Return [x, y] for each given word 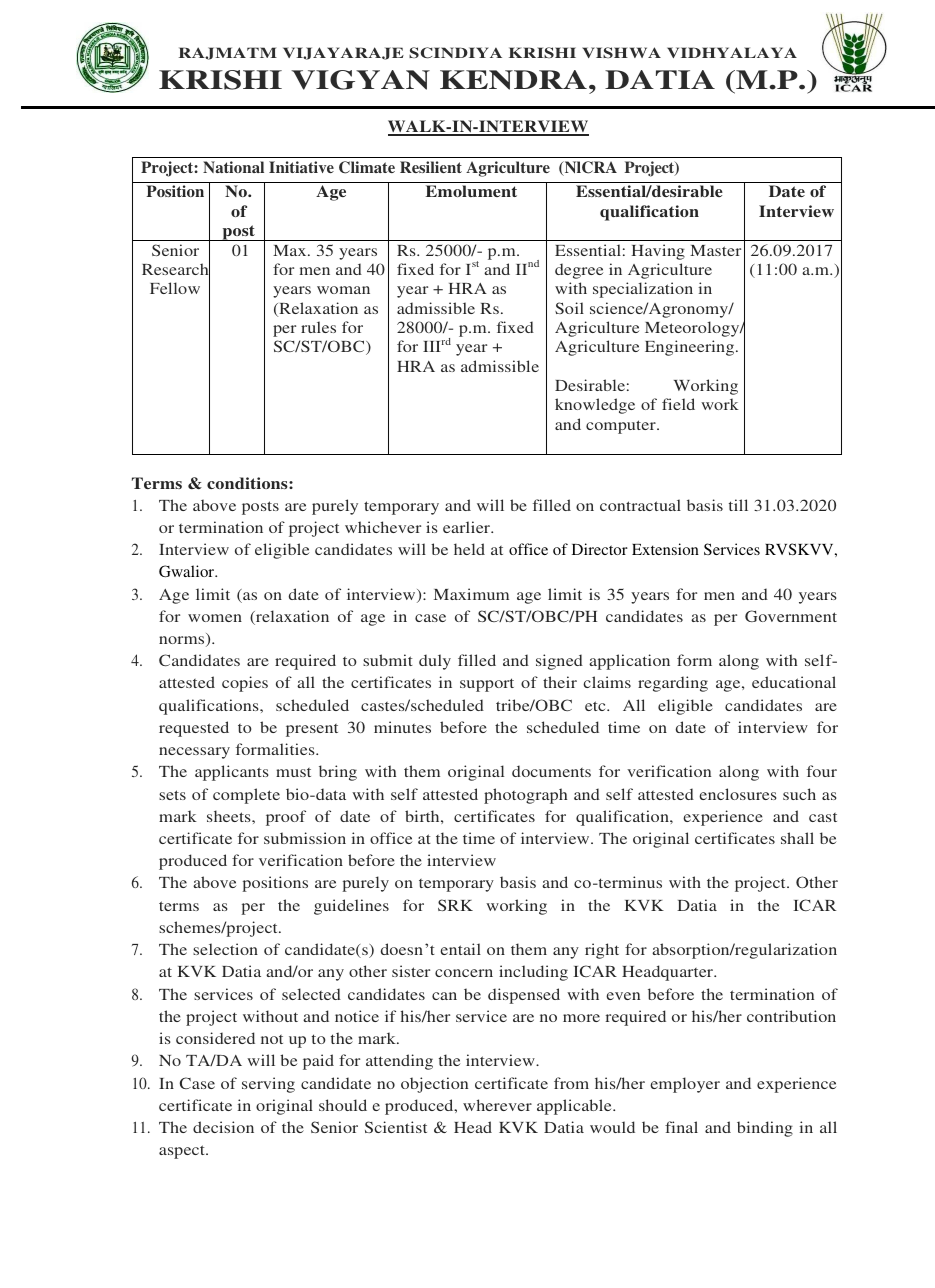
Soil [569, 308]
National [233, 167]
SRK [455, 905]
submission [305, 838]
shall [797, 838]
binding [765, 1129]
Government [791, 616]
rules [318, 327]
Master [715, 250]
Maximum [471, 594]
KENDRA [513, 80]
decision [223, 1127]
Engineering [691, 348]
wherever [497, 1105]
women [215, 618]
